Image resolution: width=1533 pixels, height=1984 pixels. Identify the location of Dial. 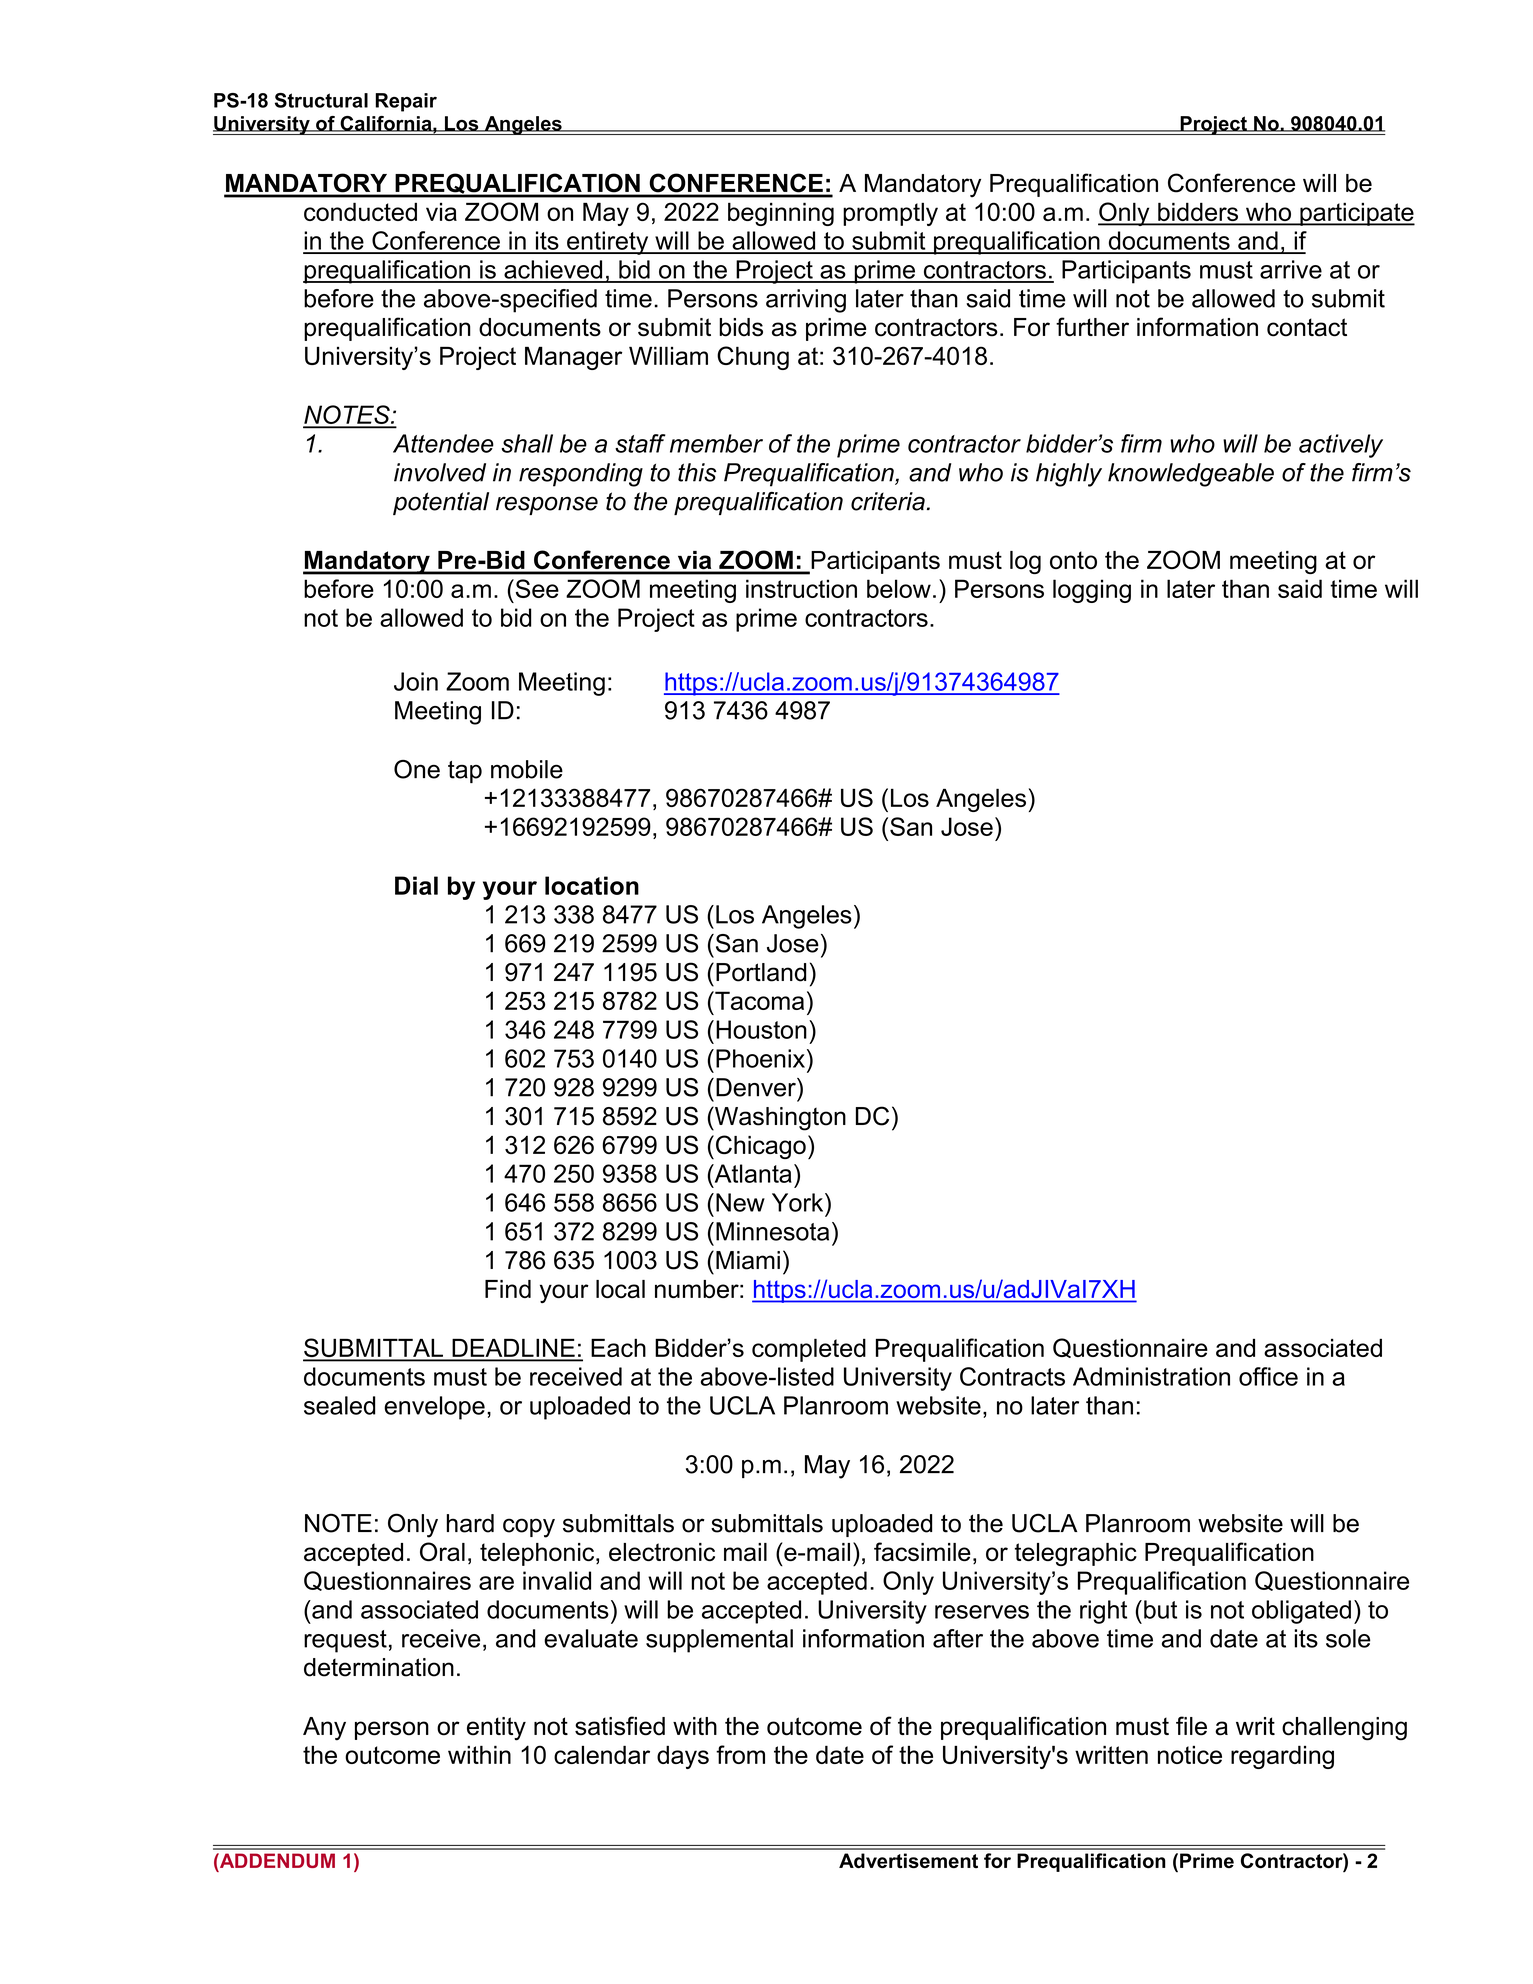
(416, 885).
